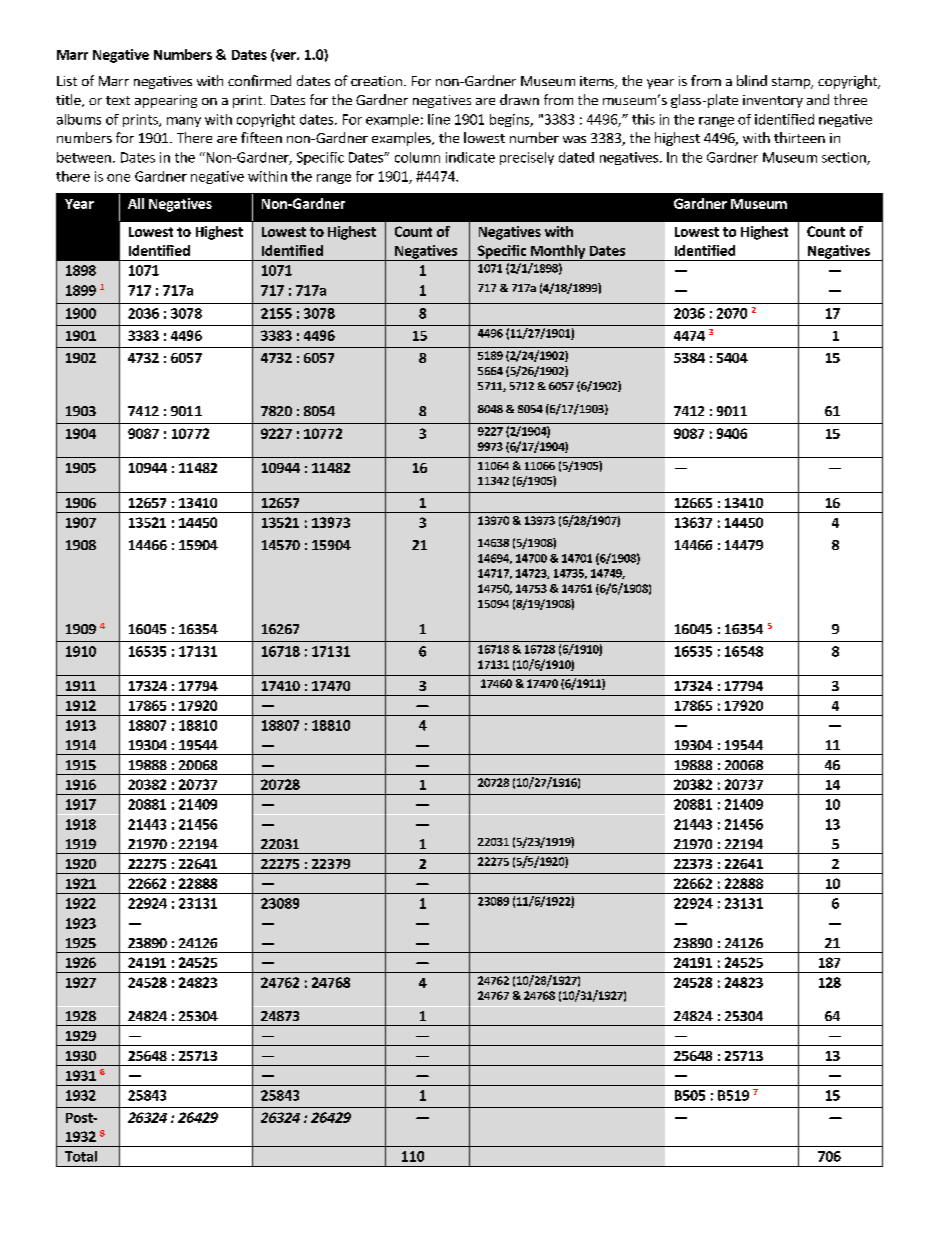 The width and height of the image is (952, 1233). Describe the element at coordinates (773, 101) in the image. I see `inventory` at that location.
